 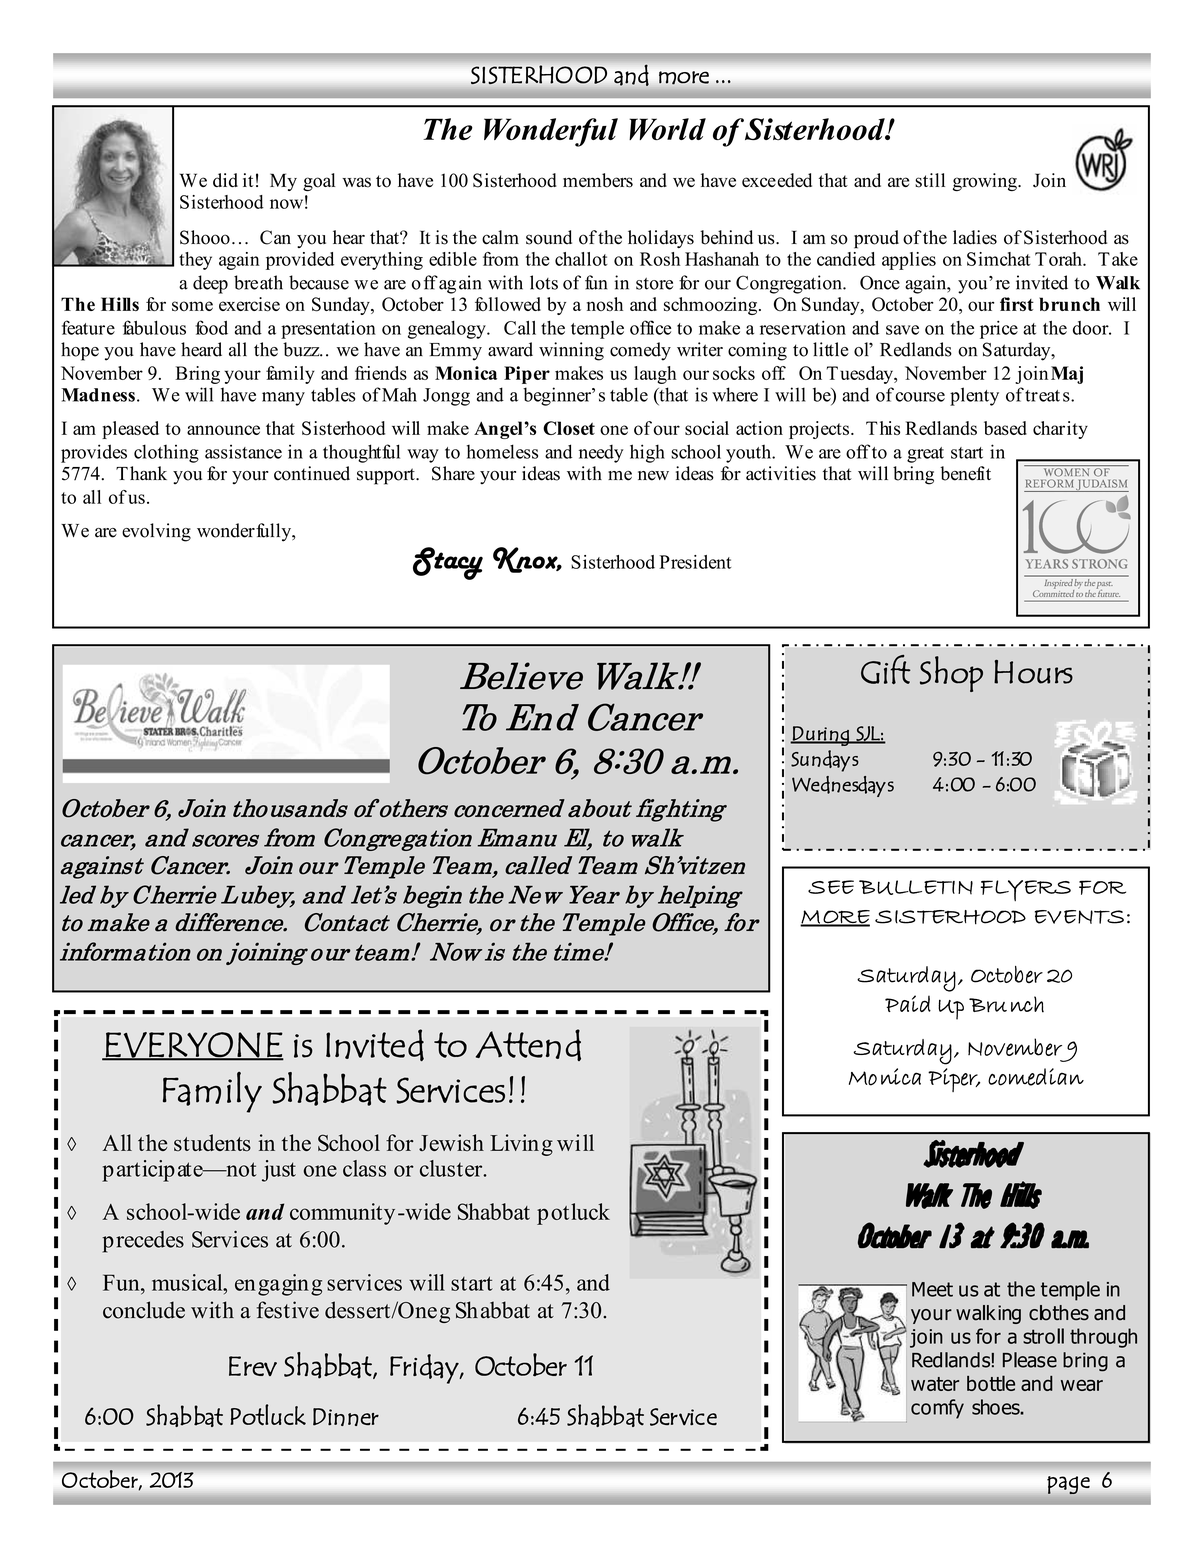 What do you see at coordinates (1026, 890) in the image?
I see `FLYERS` at bounding box center [1026, 890].
